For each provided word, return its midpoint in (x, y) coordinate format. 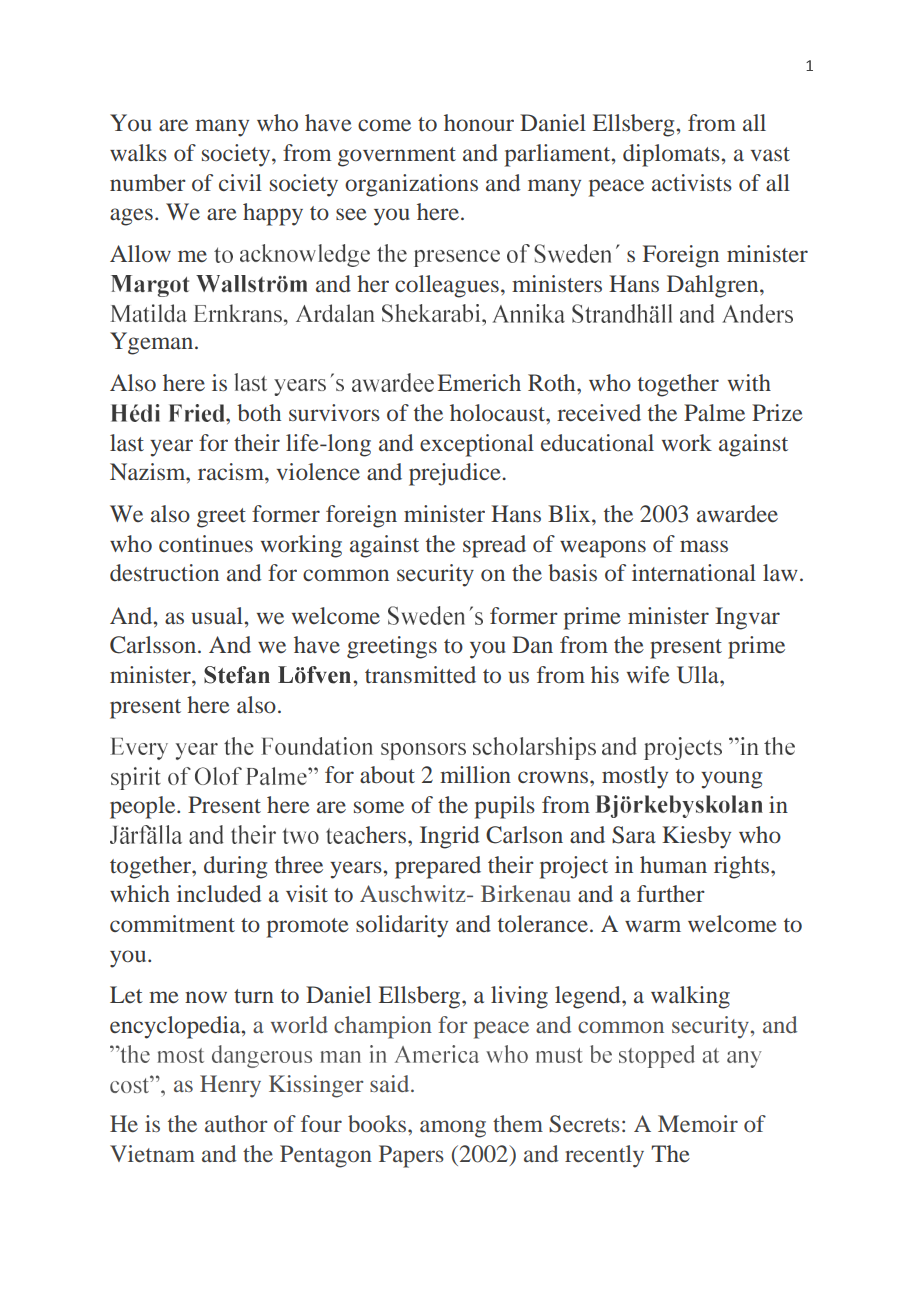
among (453, 1129)
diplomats (672, 155)
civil (240, 182)
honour (479, 122)
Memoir (698, 1123)
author (236, 1123)
